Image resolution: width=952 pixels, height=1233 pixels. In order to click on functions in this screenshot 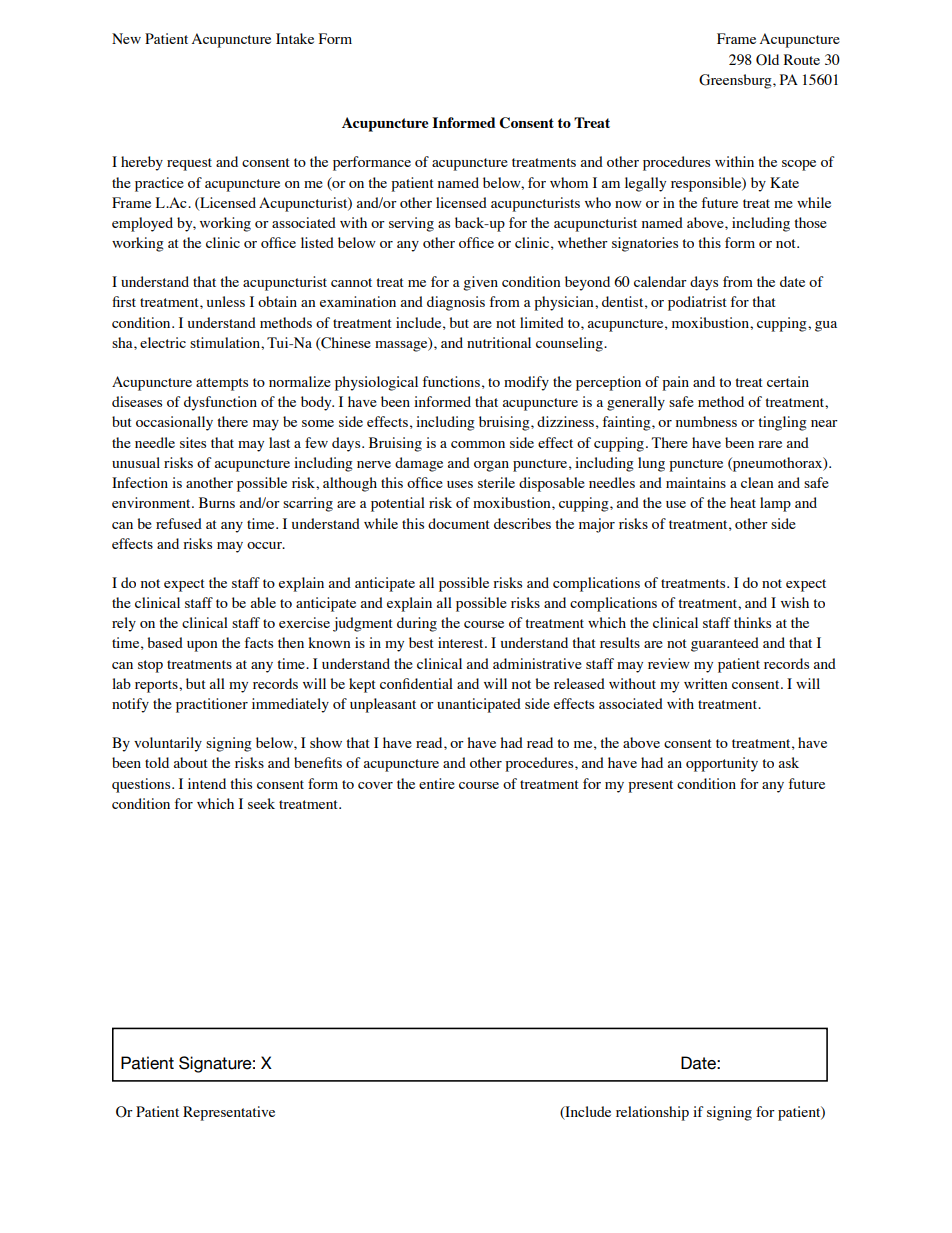, I will do `click(451, 381)`.
